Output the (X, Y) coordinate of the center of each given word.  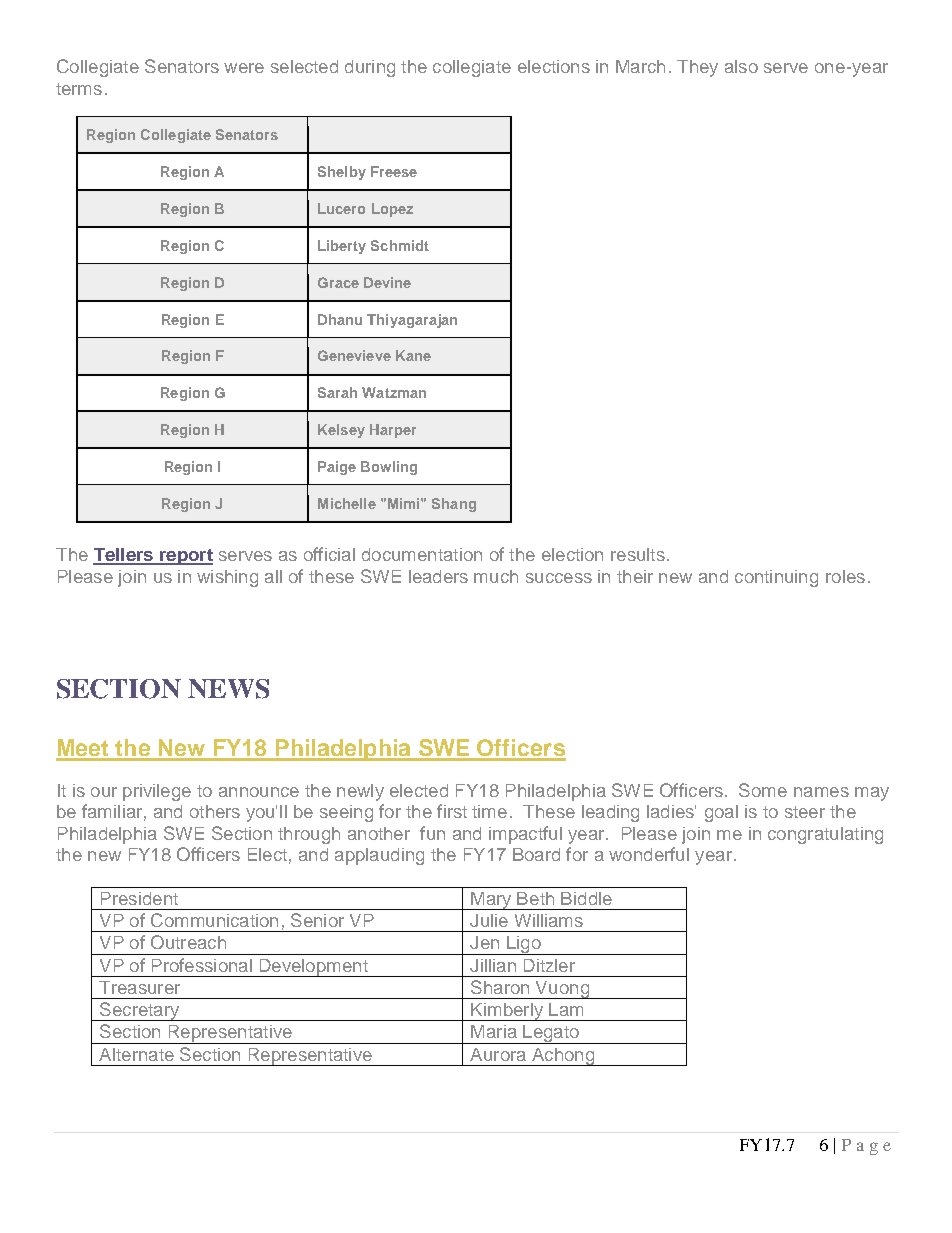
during (370, 68)
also (741, 66)
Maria (494, 1031)
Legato (551, 1034)
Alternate (136, 1054)
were (244, 68)
